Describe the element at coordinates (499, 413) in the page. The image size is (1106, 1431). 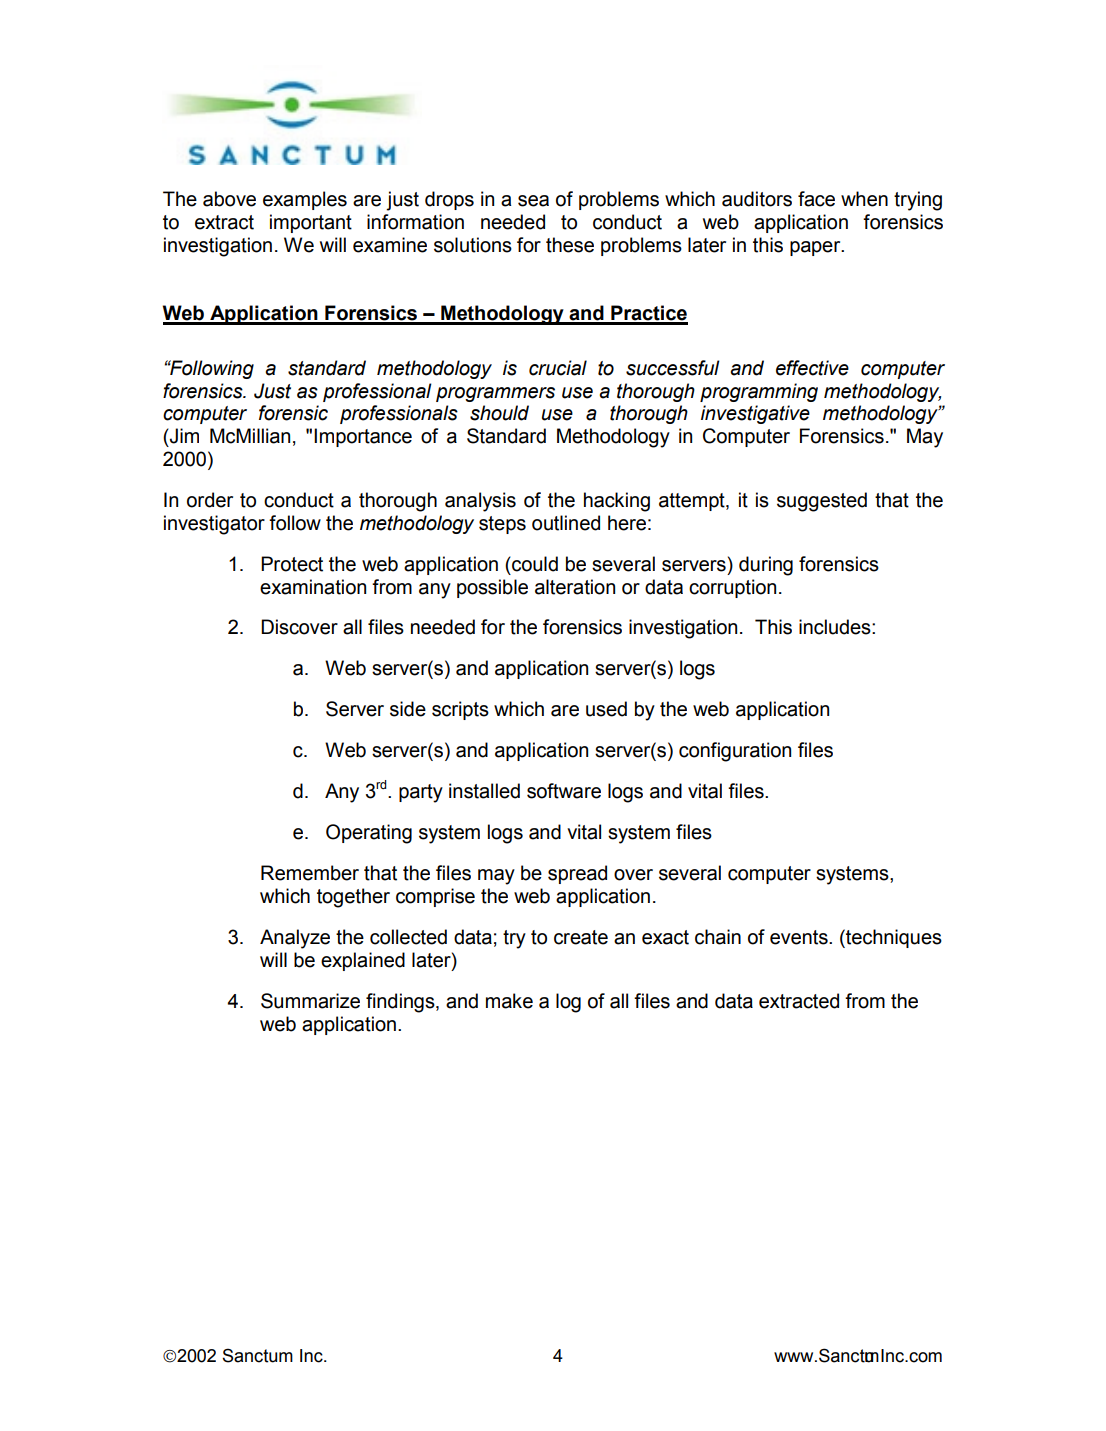
I see `should` at that location.
